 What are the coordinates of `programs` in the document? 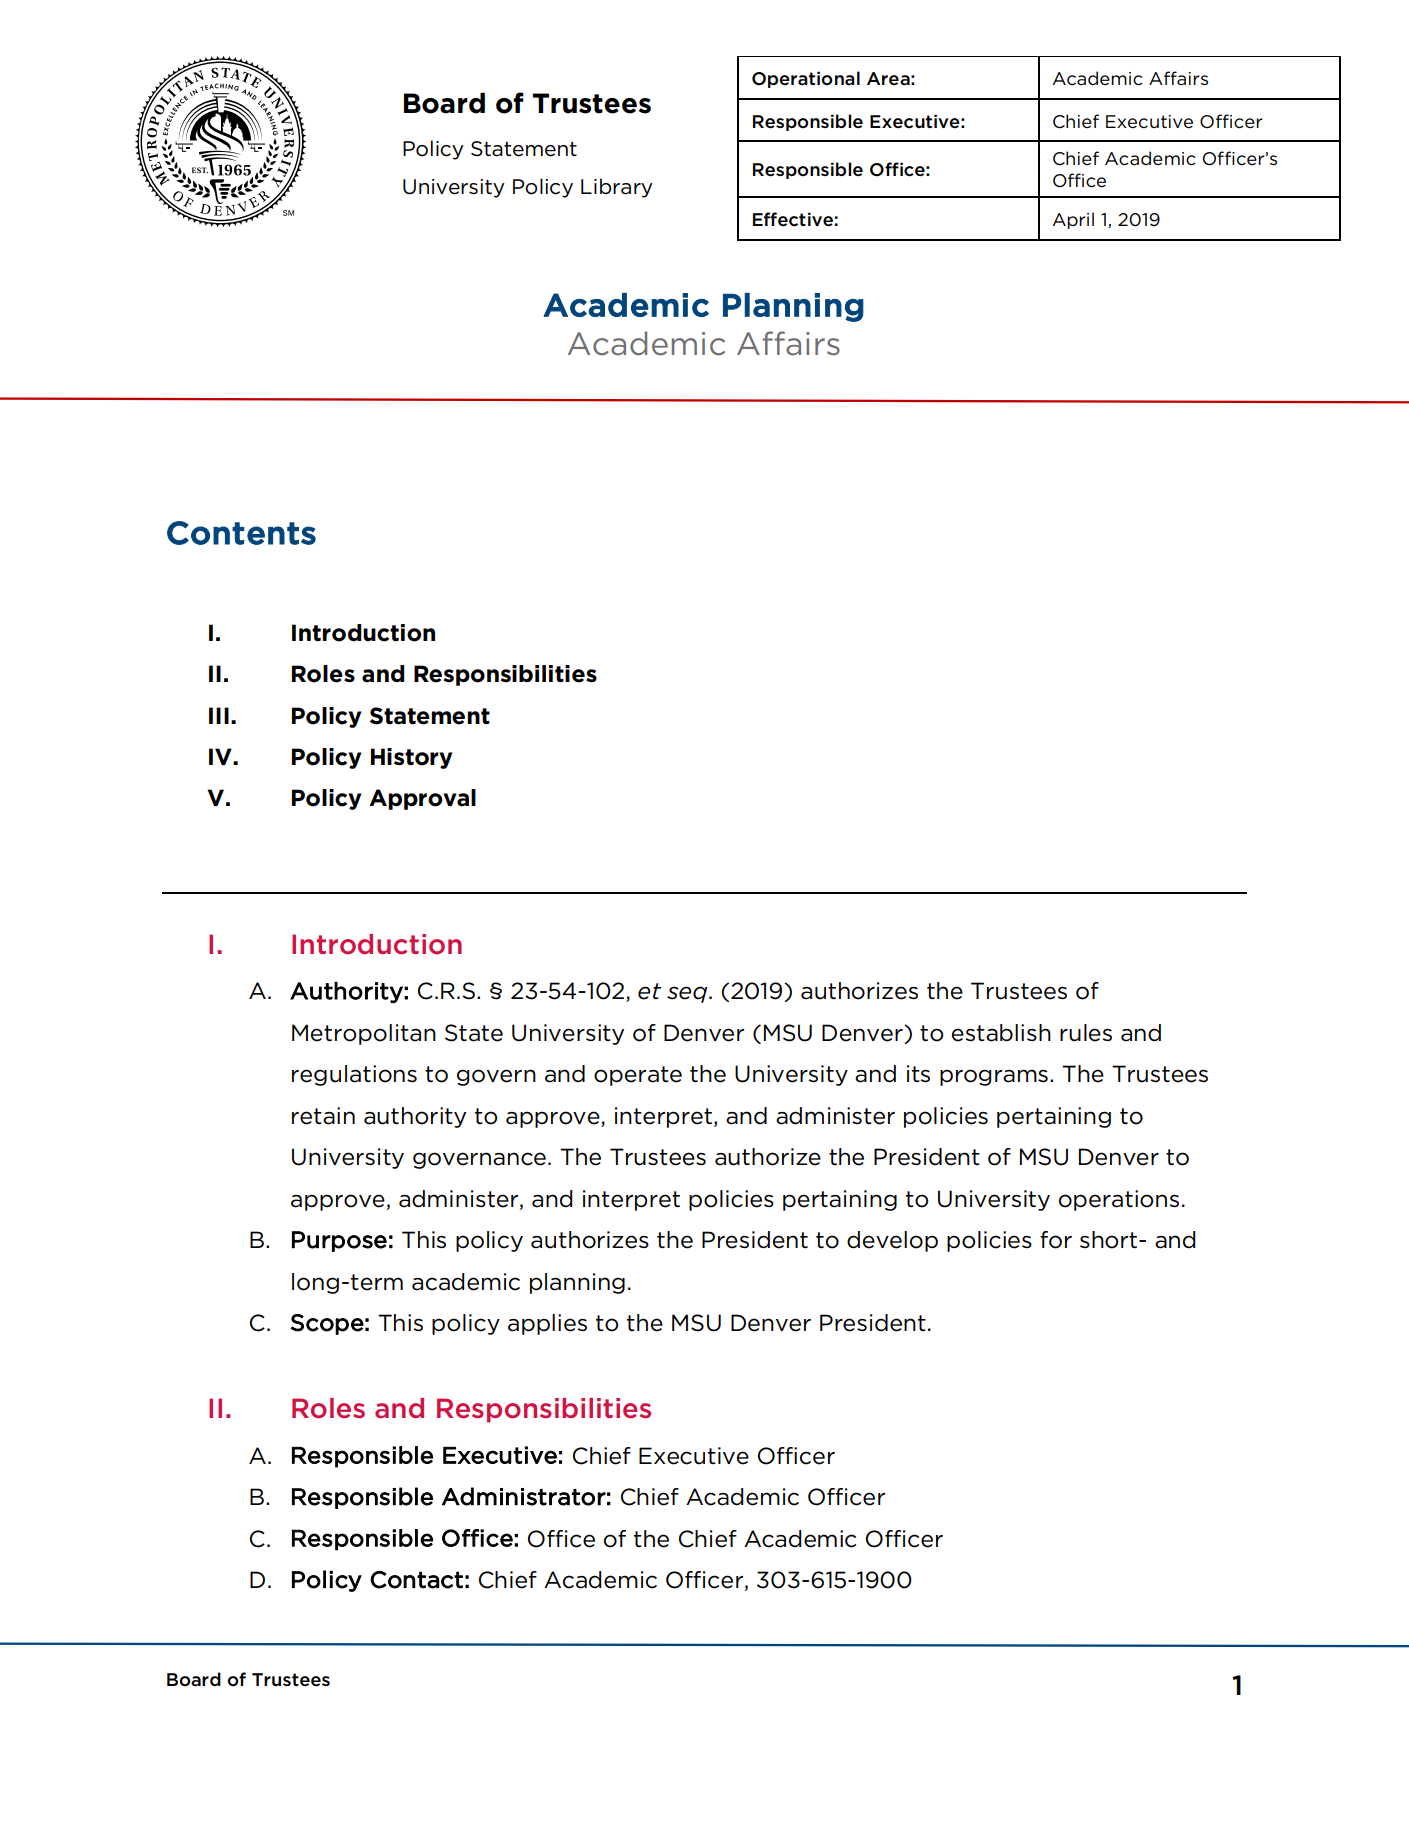 It's located at (994, 1077).
